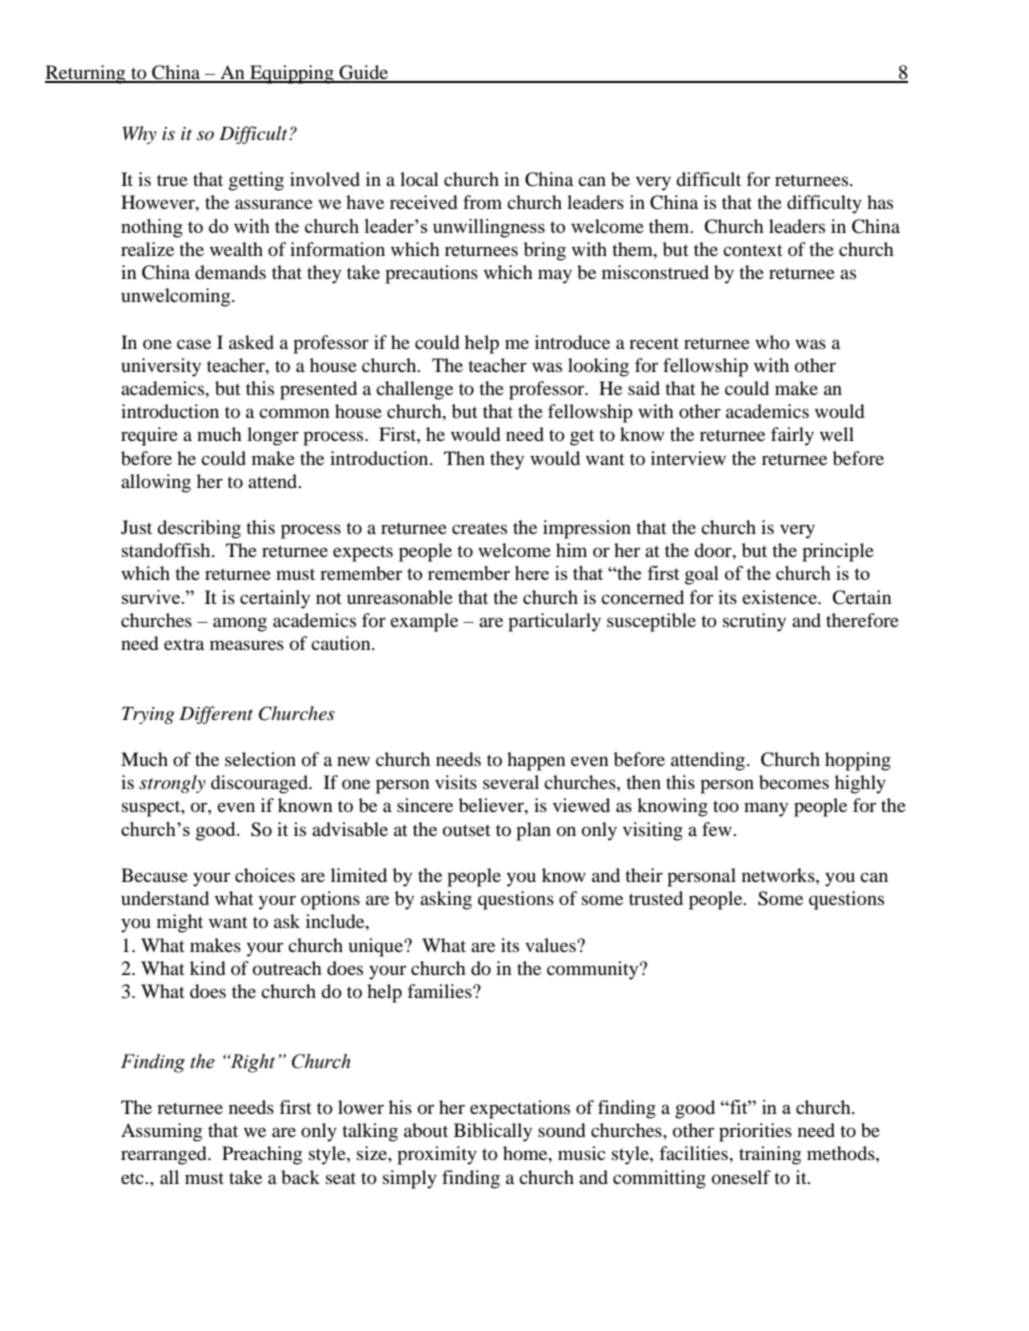  I want to click on Why, so click(140, 135).
